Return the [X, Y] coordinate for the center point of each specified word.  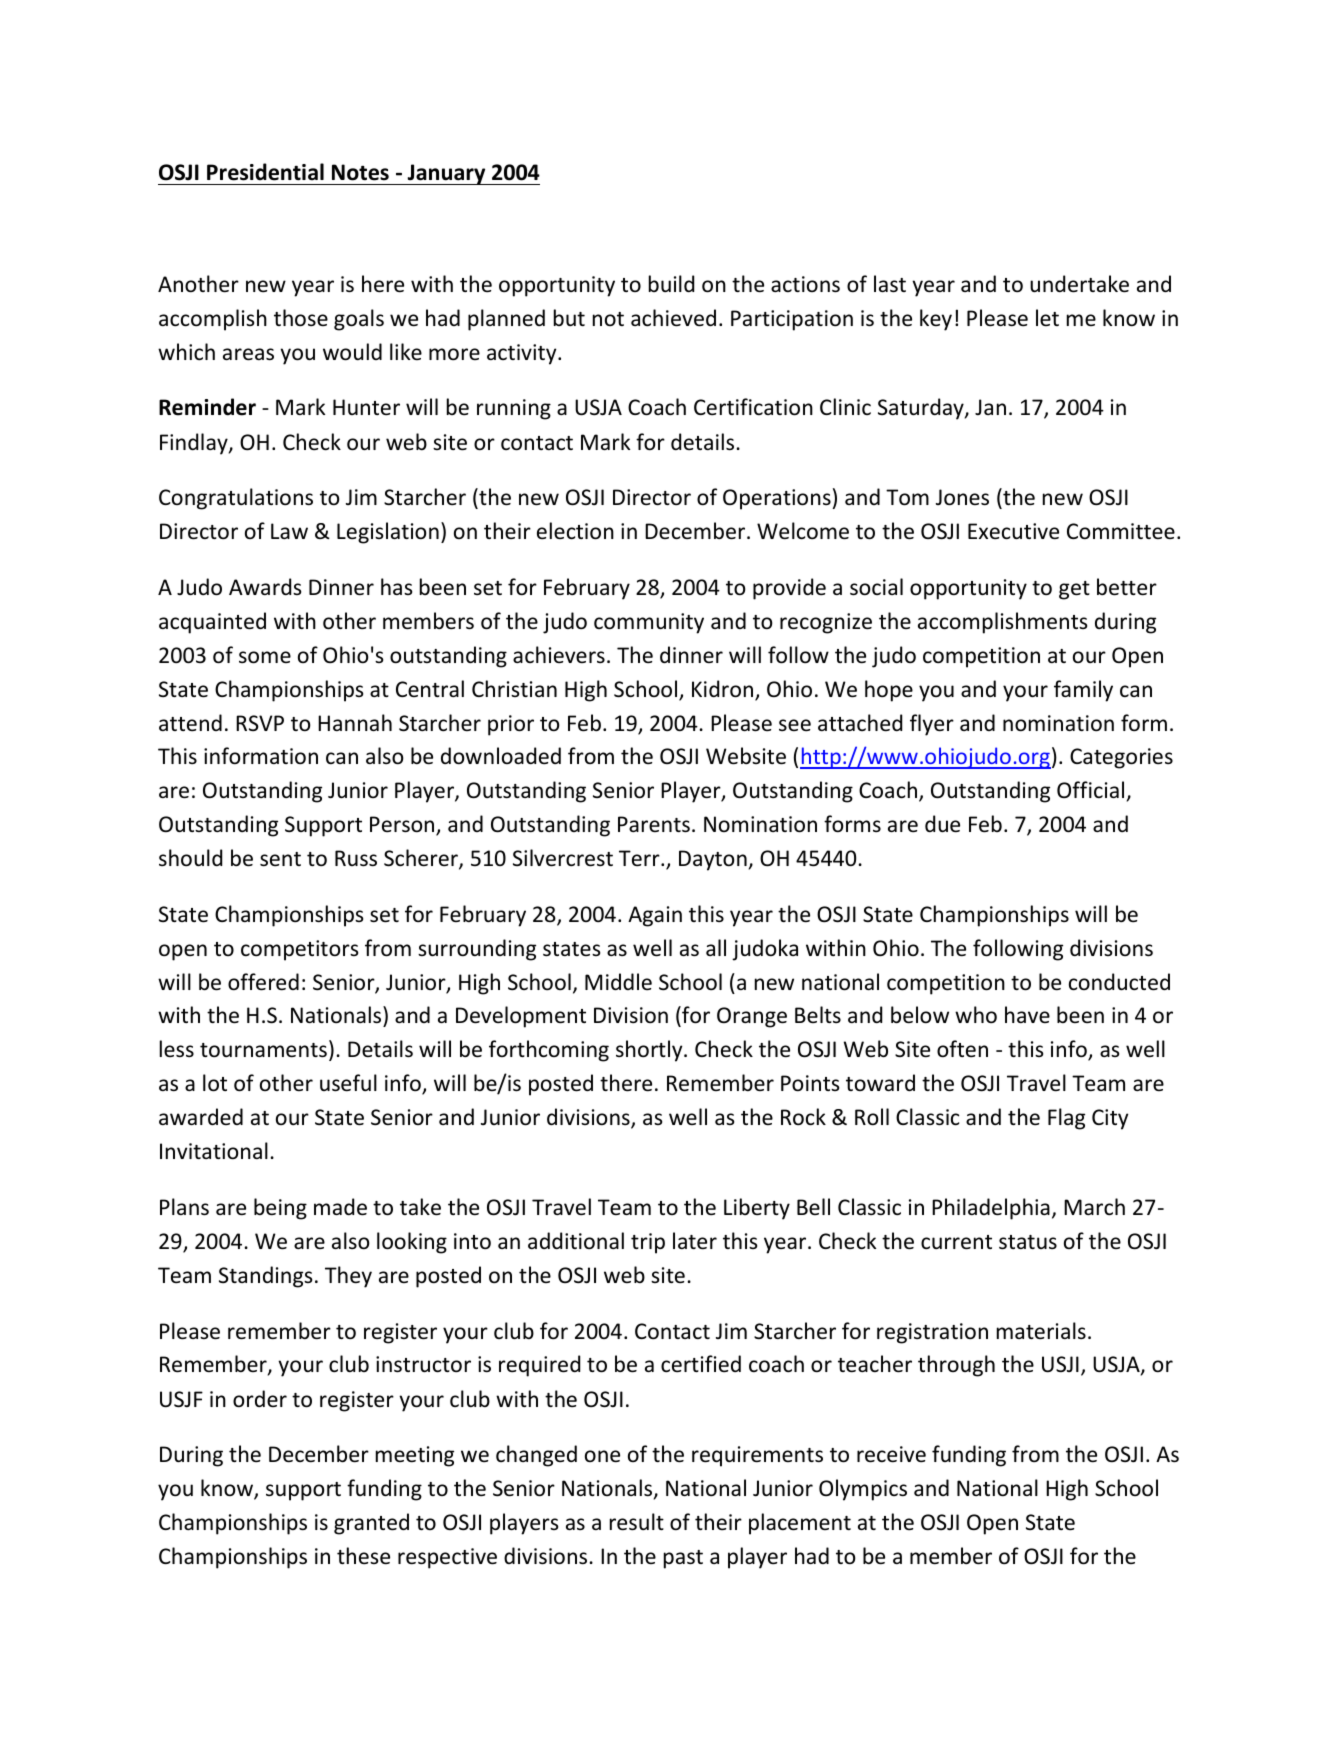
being [280, 1209]
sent [280, 859]
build [671, 283]
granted [371, 1524]
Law [289, 531]
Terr [640, 858]
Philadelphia [991, 1209]
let [1047, 317]
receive [891, 1454]
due [942, 824]
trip [648, 1243]
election [575, 531]
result [637, 1522]
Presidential [265, 172]
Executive [1013, 531]
